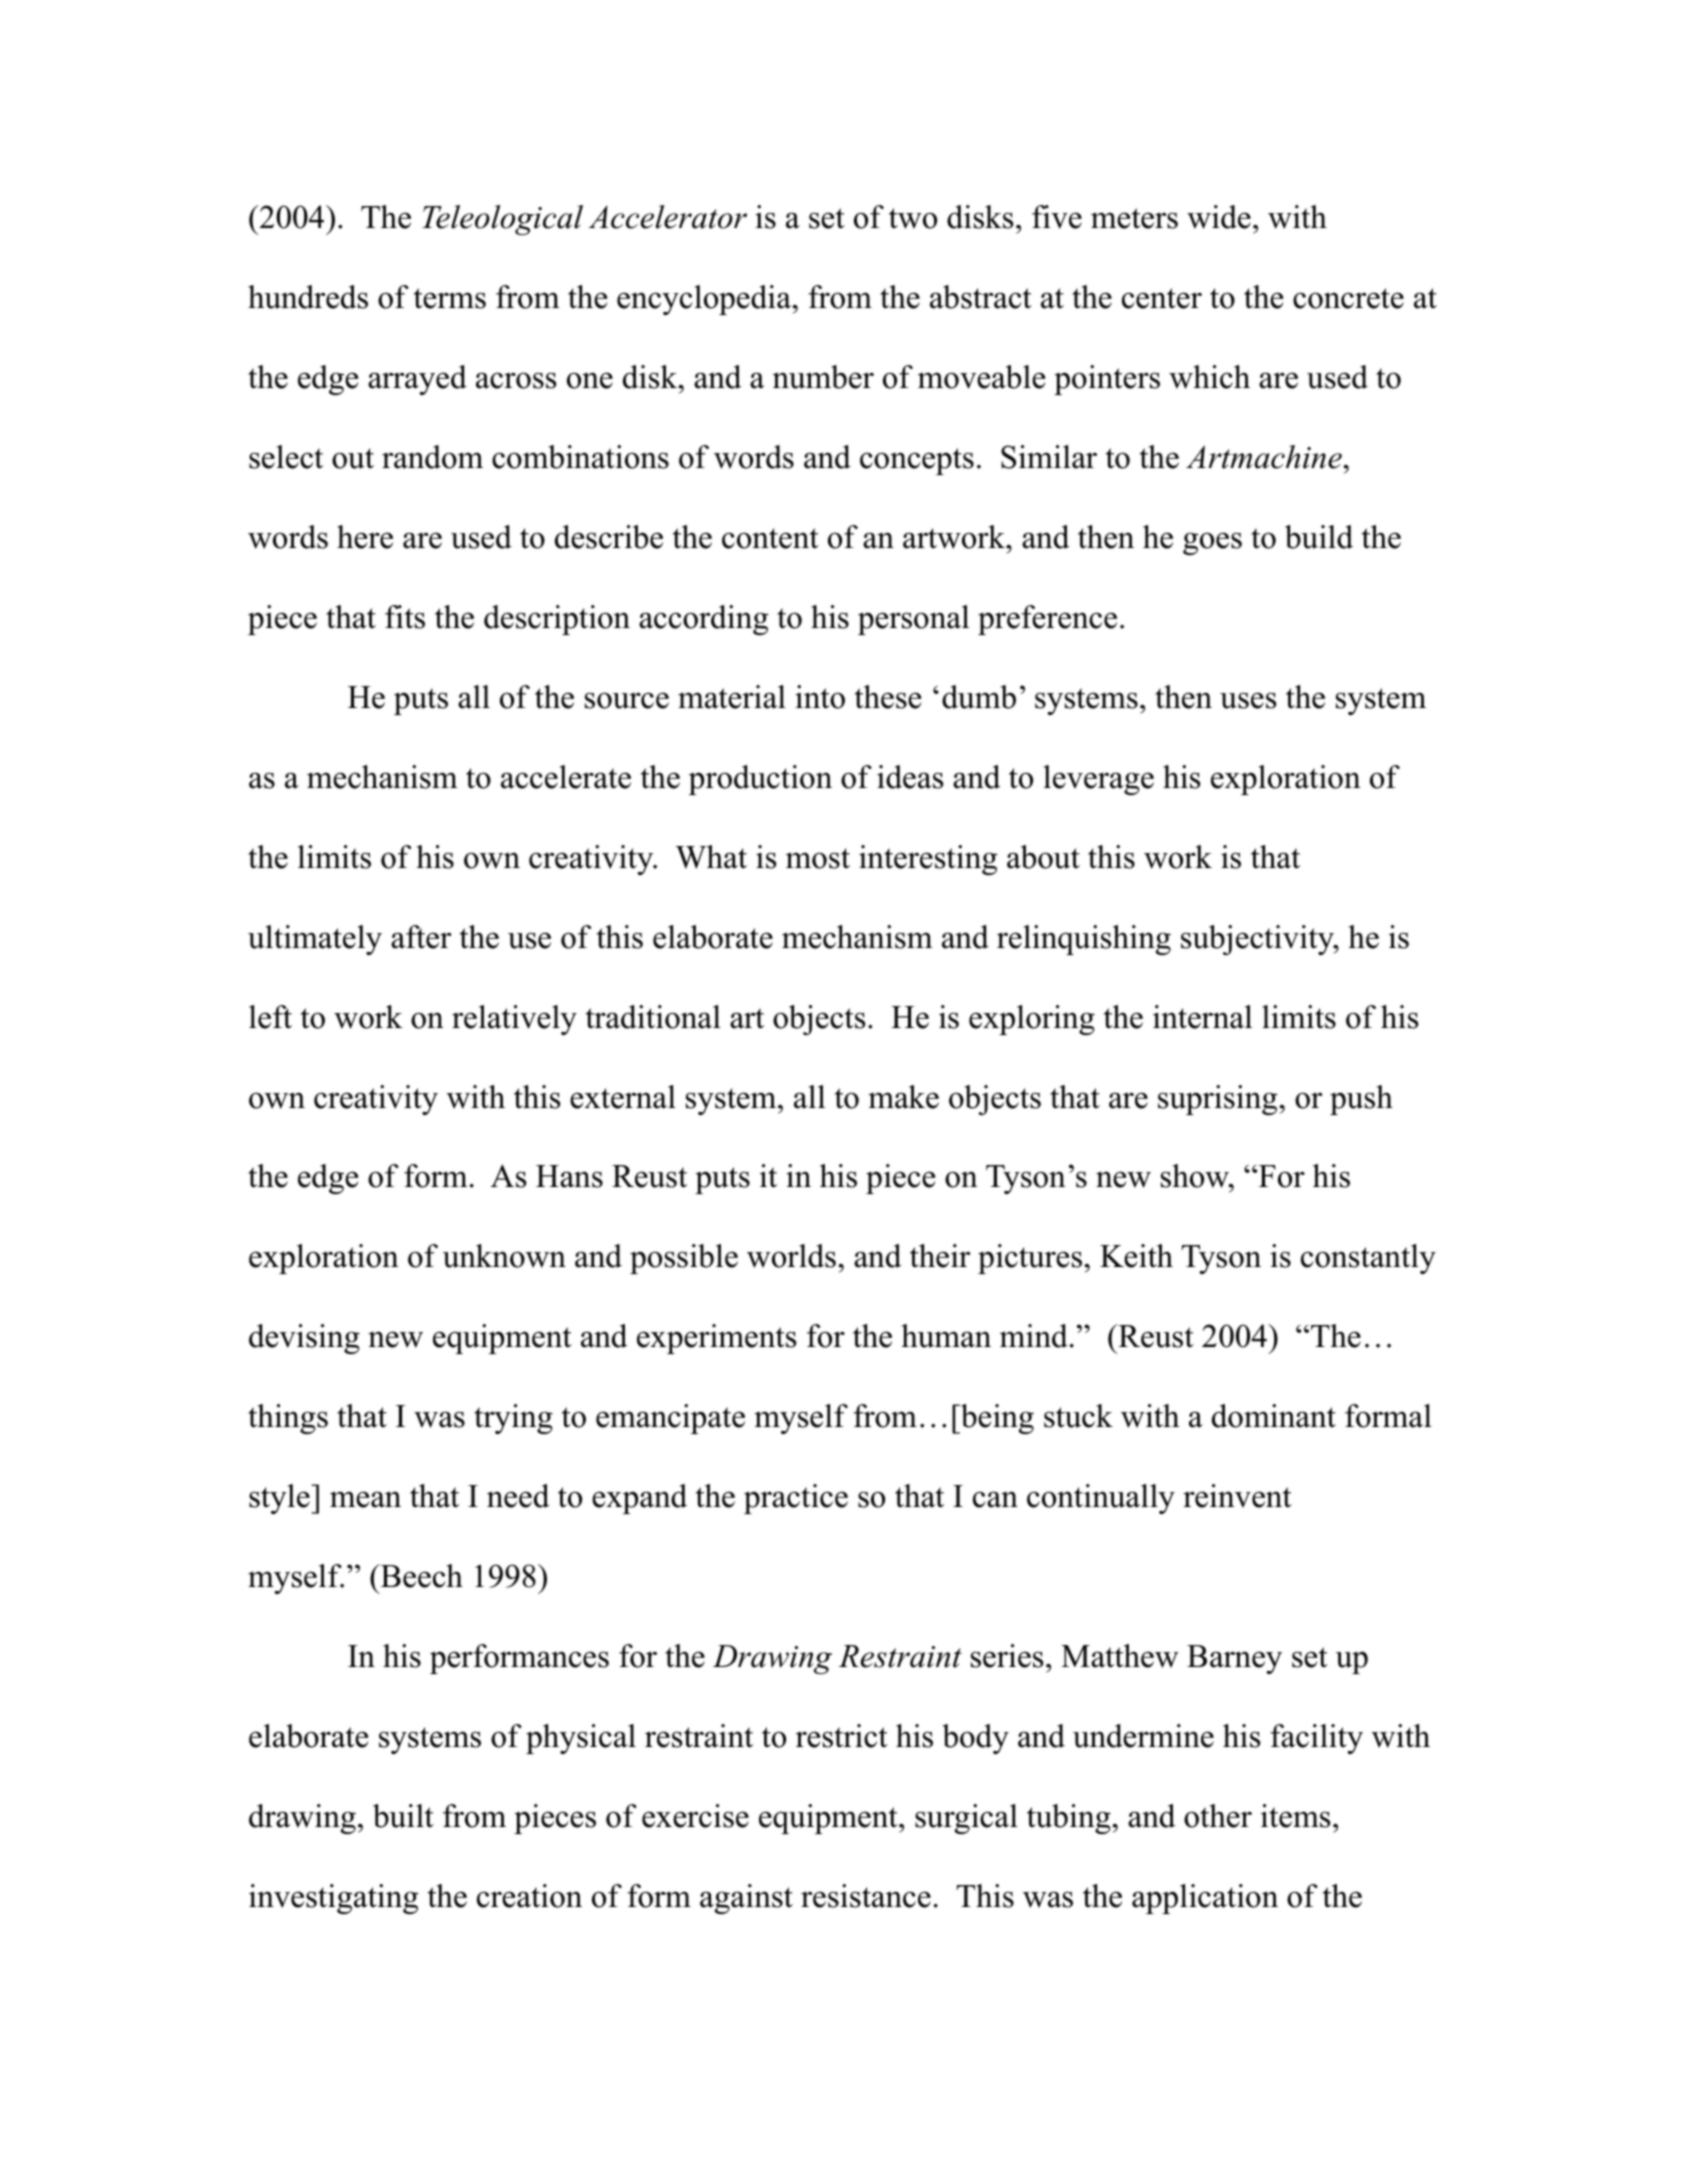 Image resolution: width=1687 pixels, height=2183 pixels. I want to click on resistance, so click(866, 1896).
